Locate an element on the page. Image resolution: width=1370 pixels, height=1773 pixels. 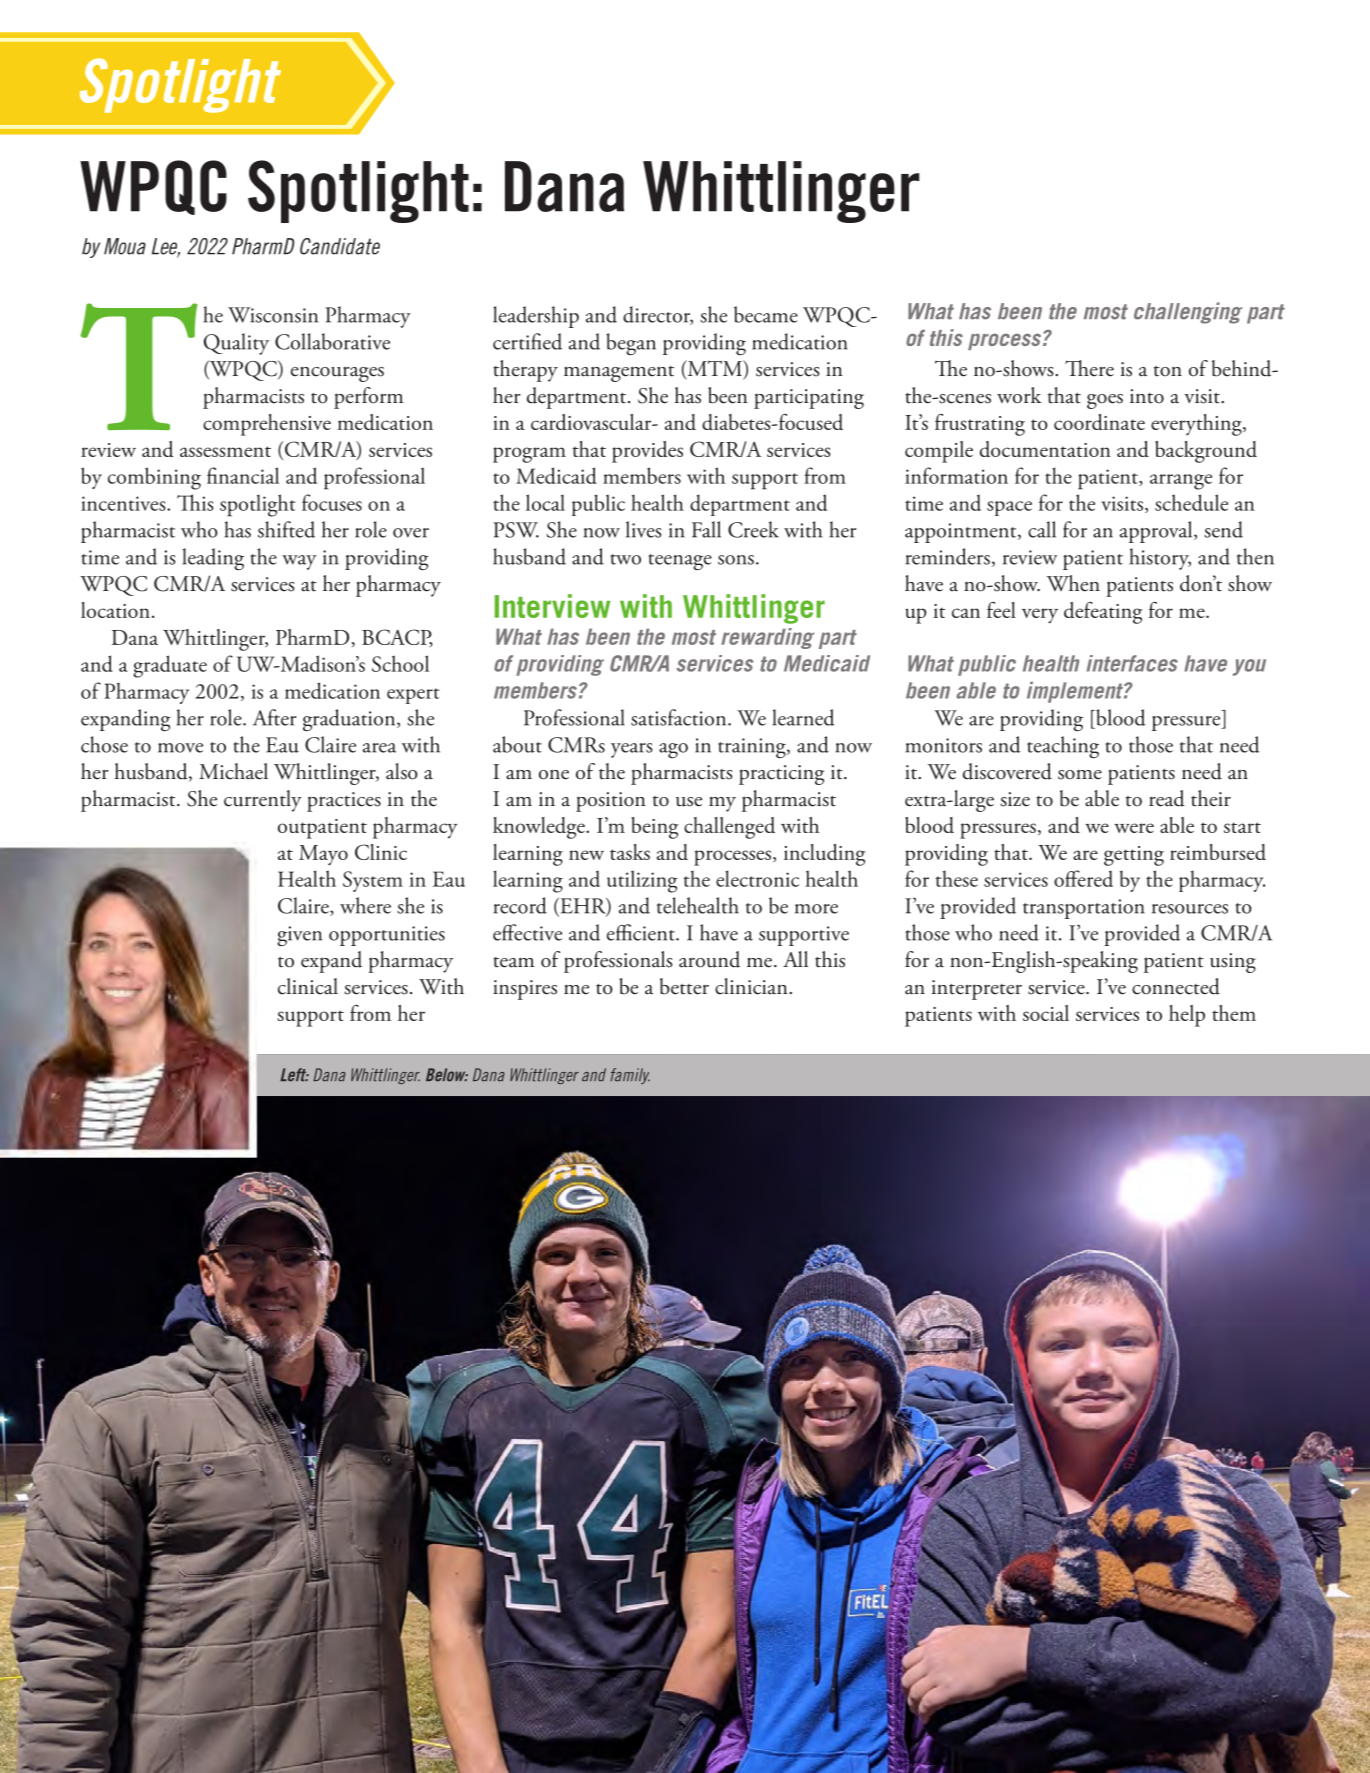
Lee is located at coordinates (166, 247).
